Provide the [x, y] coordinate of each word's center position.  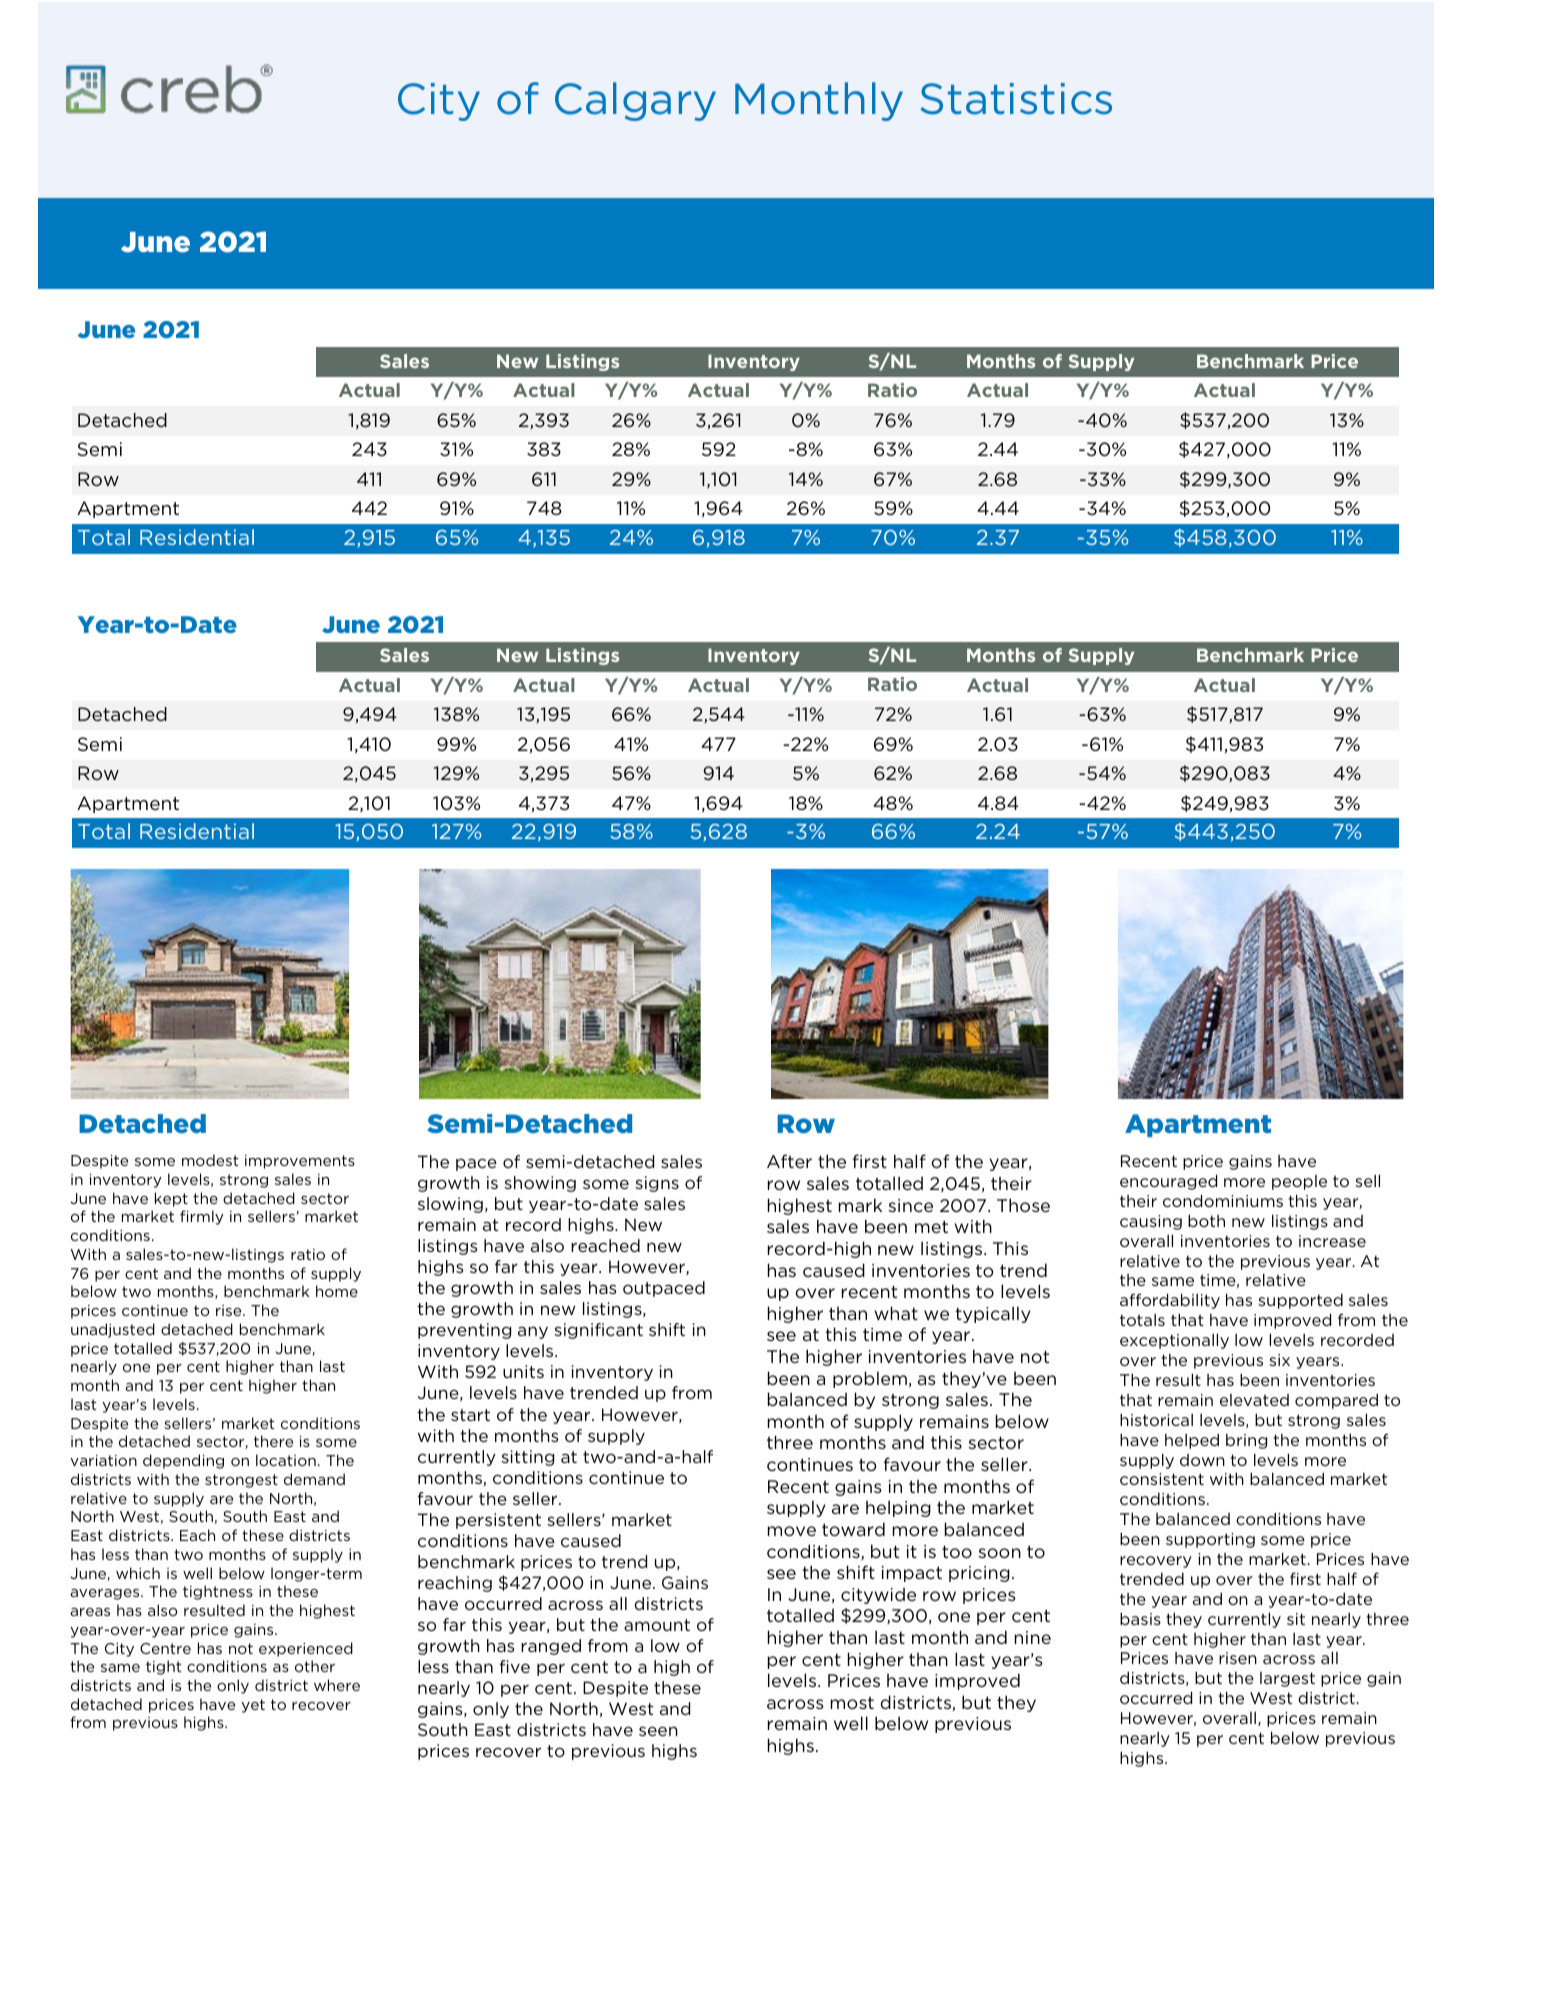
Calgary [635, 101]
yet [253, 1706]
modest [210, 1160]
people [1299, 1182]
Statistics [1016, 99]
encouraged [1168, 1182]
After [789, 1161]
